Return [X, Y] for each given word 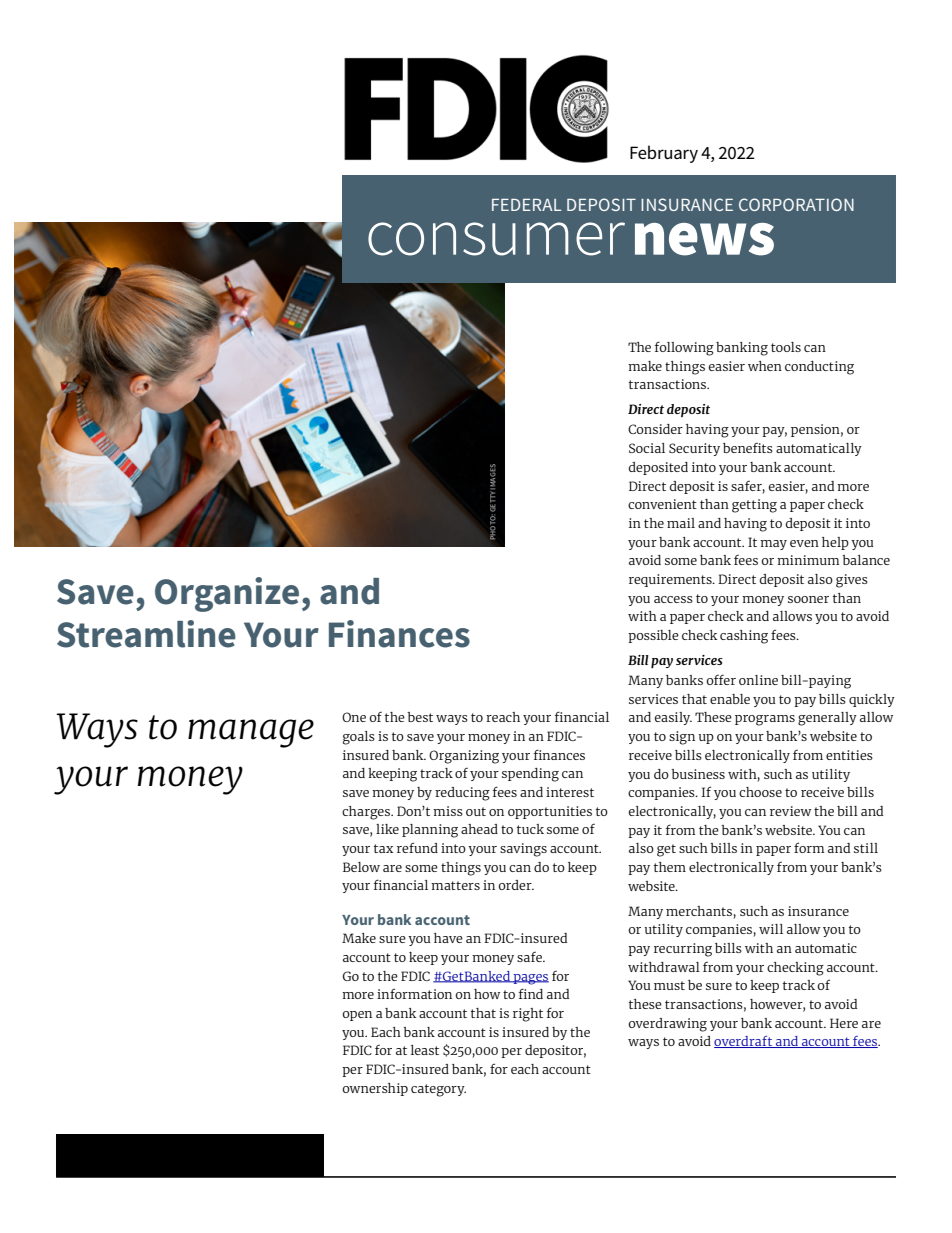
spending [530, 775]
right [528, 1015]
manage [251, 733]
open [357, 1016]
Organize [227, 594]
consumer [496, 239]
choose [760, 792]
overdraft [744, 1042]
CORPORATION [796, 204]
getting [754, 506]
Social [647, 448]
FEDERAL [527, 205]
